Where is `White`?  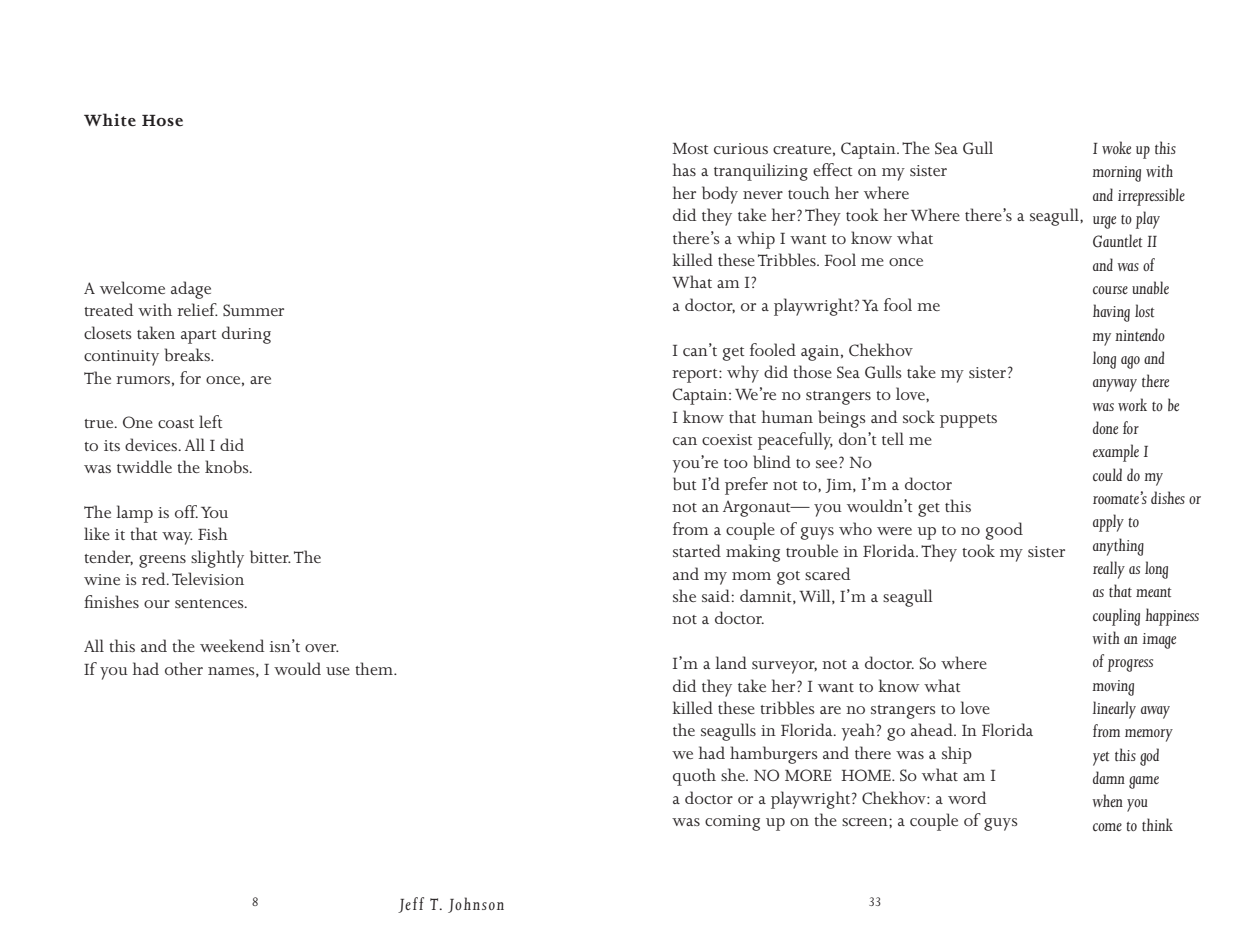
White is located at coordinates (110, 120).
